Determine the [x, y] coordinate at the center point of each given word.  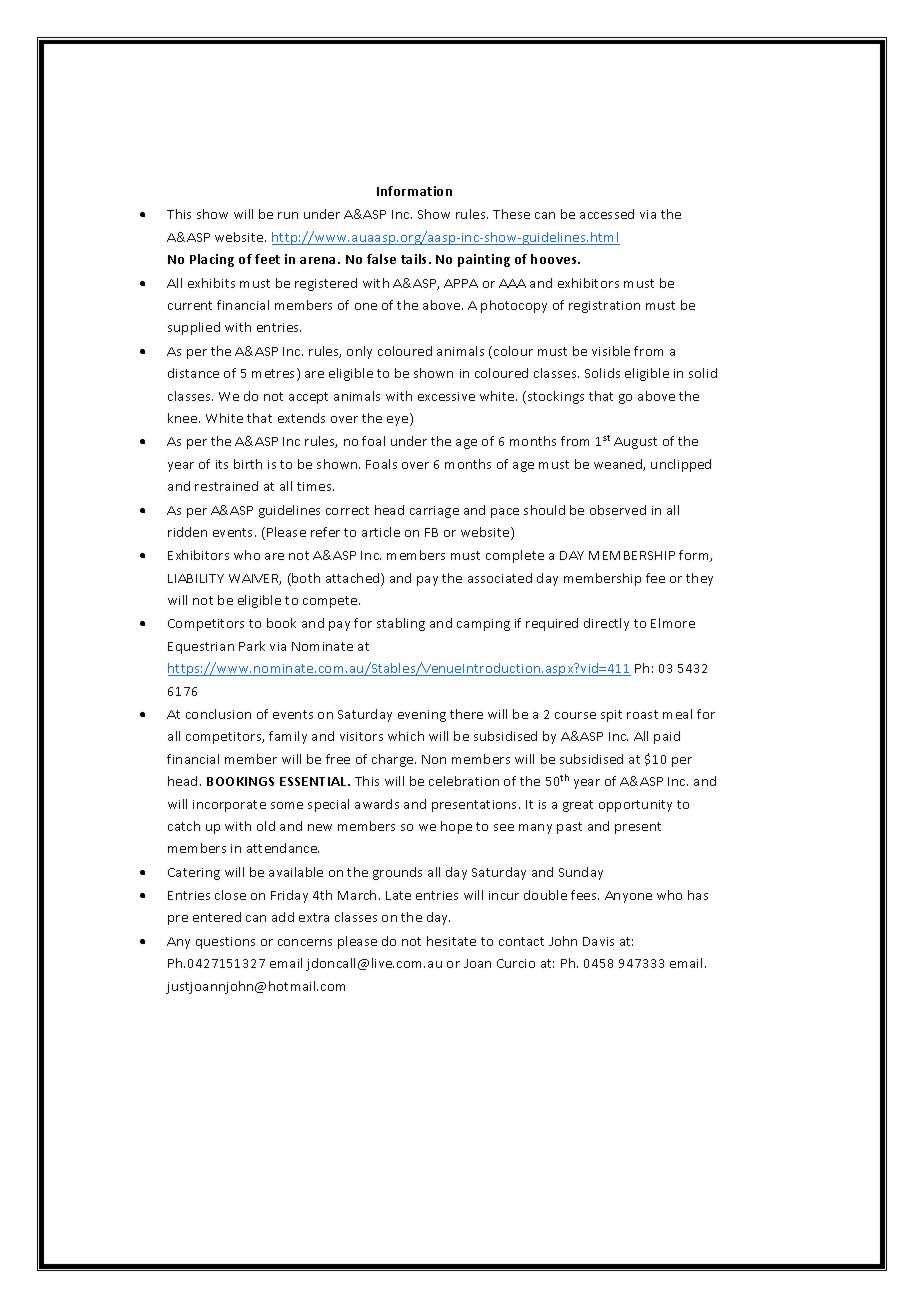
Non [434, 759]
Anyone [628, 897]
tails [415, 259]
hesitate [451, 941]
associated [500, 578]
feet [267, 259]
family [288, 737]
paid [667, 737]
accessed [607, 214]
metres [275, 374]
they [699, 579]
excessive [446, 396]
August [635, 443]
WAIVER [255, 579]
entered [217, 917]
